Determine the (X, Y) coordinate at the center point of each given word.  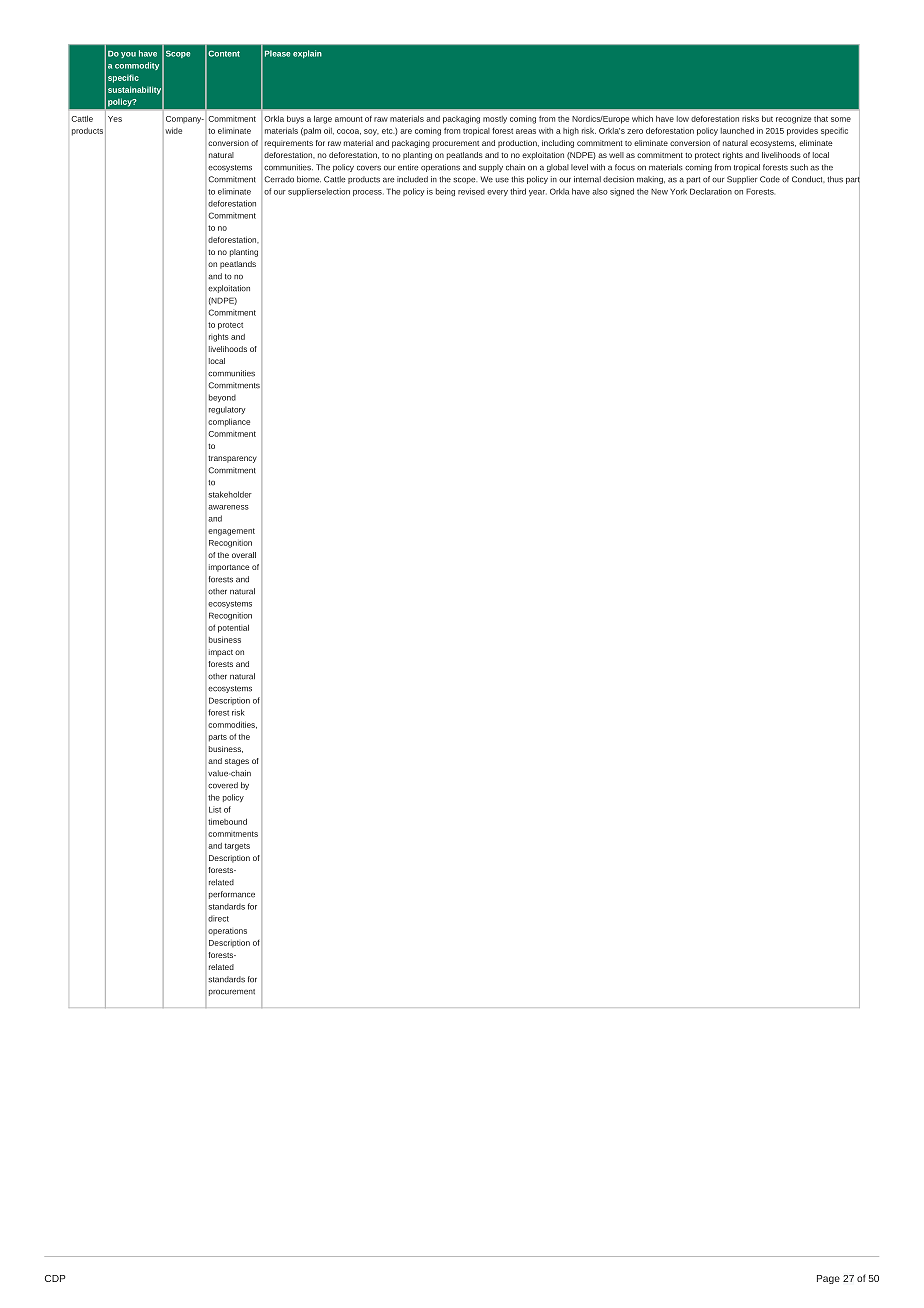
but (767, 118)
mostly (495, 120)
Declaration (711, 191)
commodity (137, 66)
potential (233, 628)
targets (237, 847)
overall (244, 555)
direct (218, 918)
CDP (55, 1278)
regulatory (227, 410)
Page (828, 1279)
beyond (222, 398)
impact (221, 653)
